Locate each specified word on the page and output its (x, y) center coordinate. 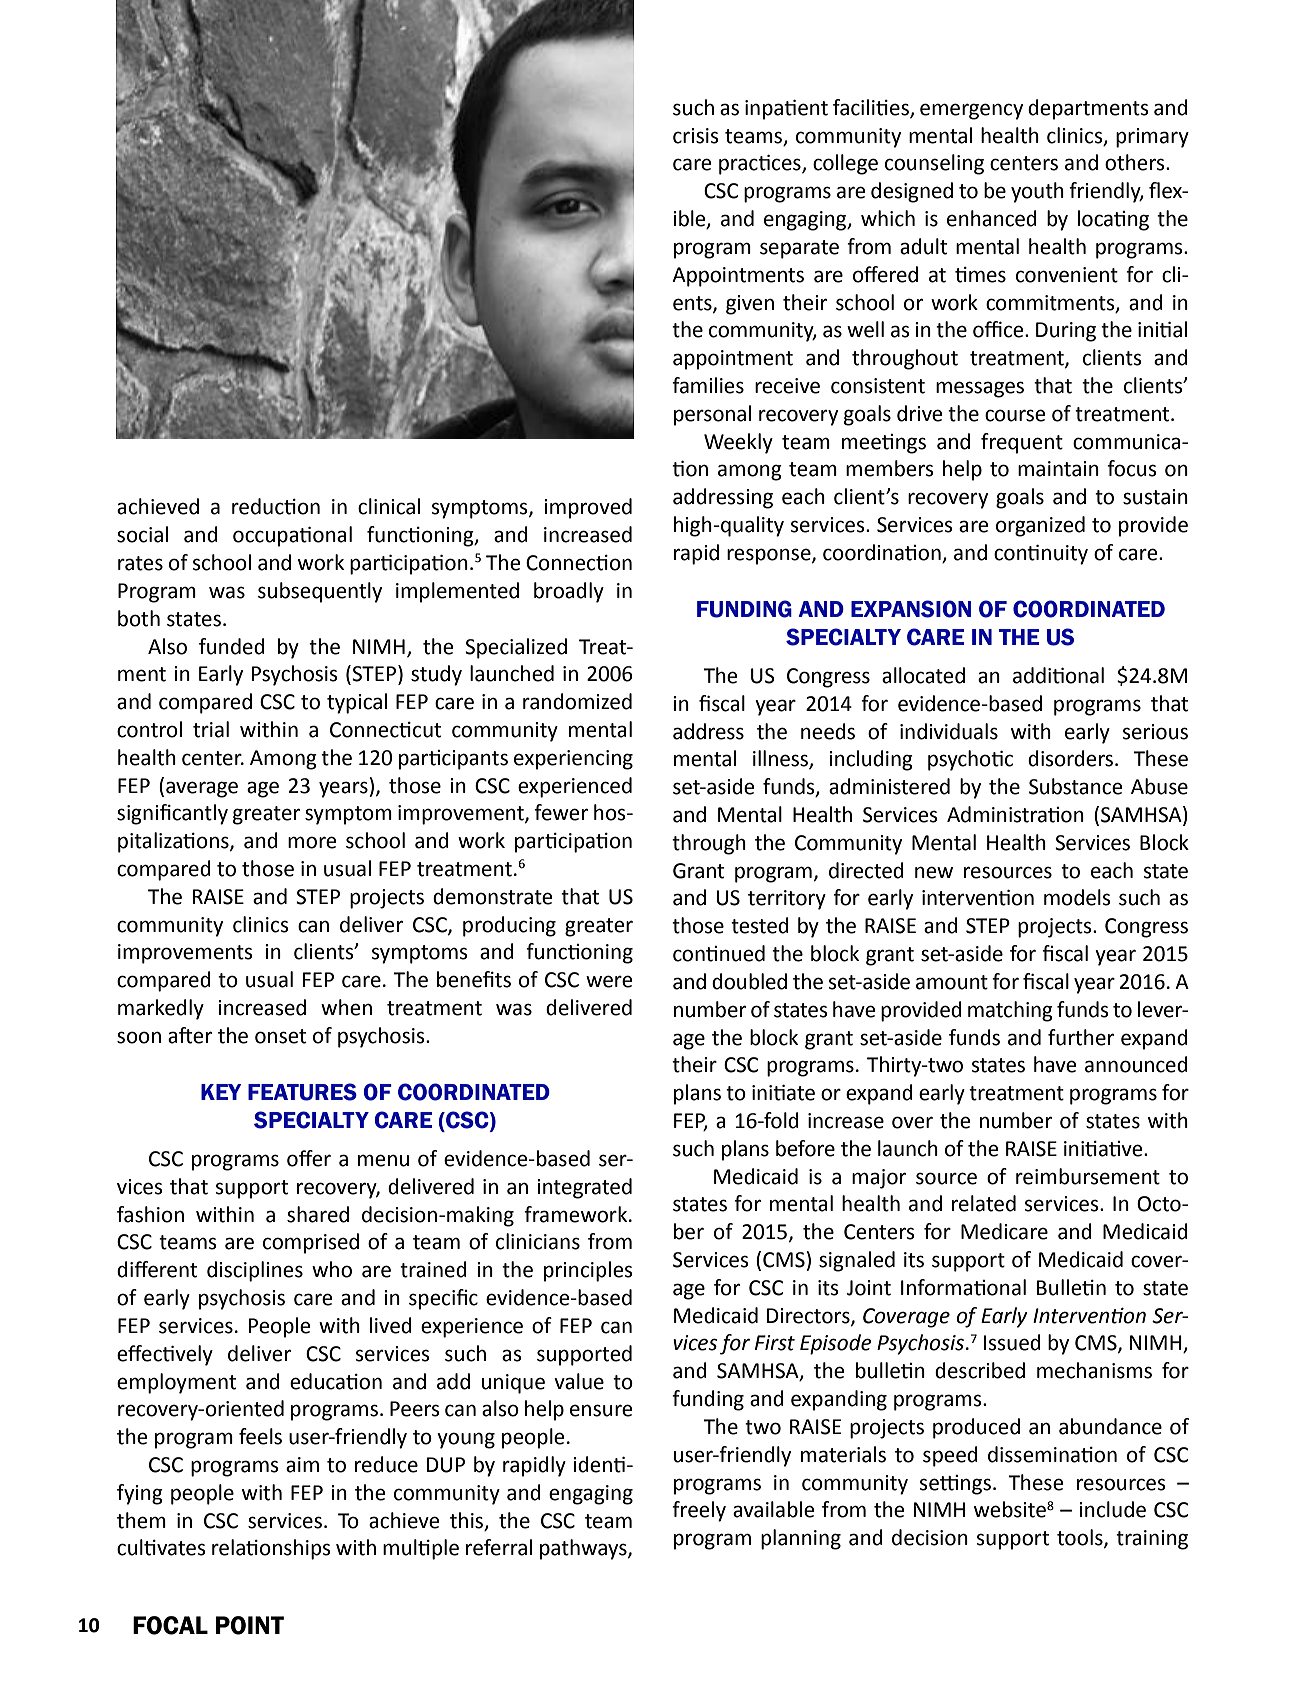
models (1077, 897)
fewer (561, 812)
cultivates (161, 1547)
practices (761, 165)
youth (1037, 192)
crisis (696, 136)
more (312, 842)
